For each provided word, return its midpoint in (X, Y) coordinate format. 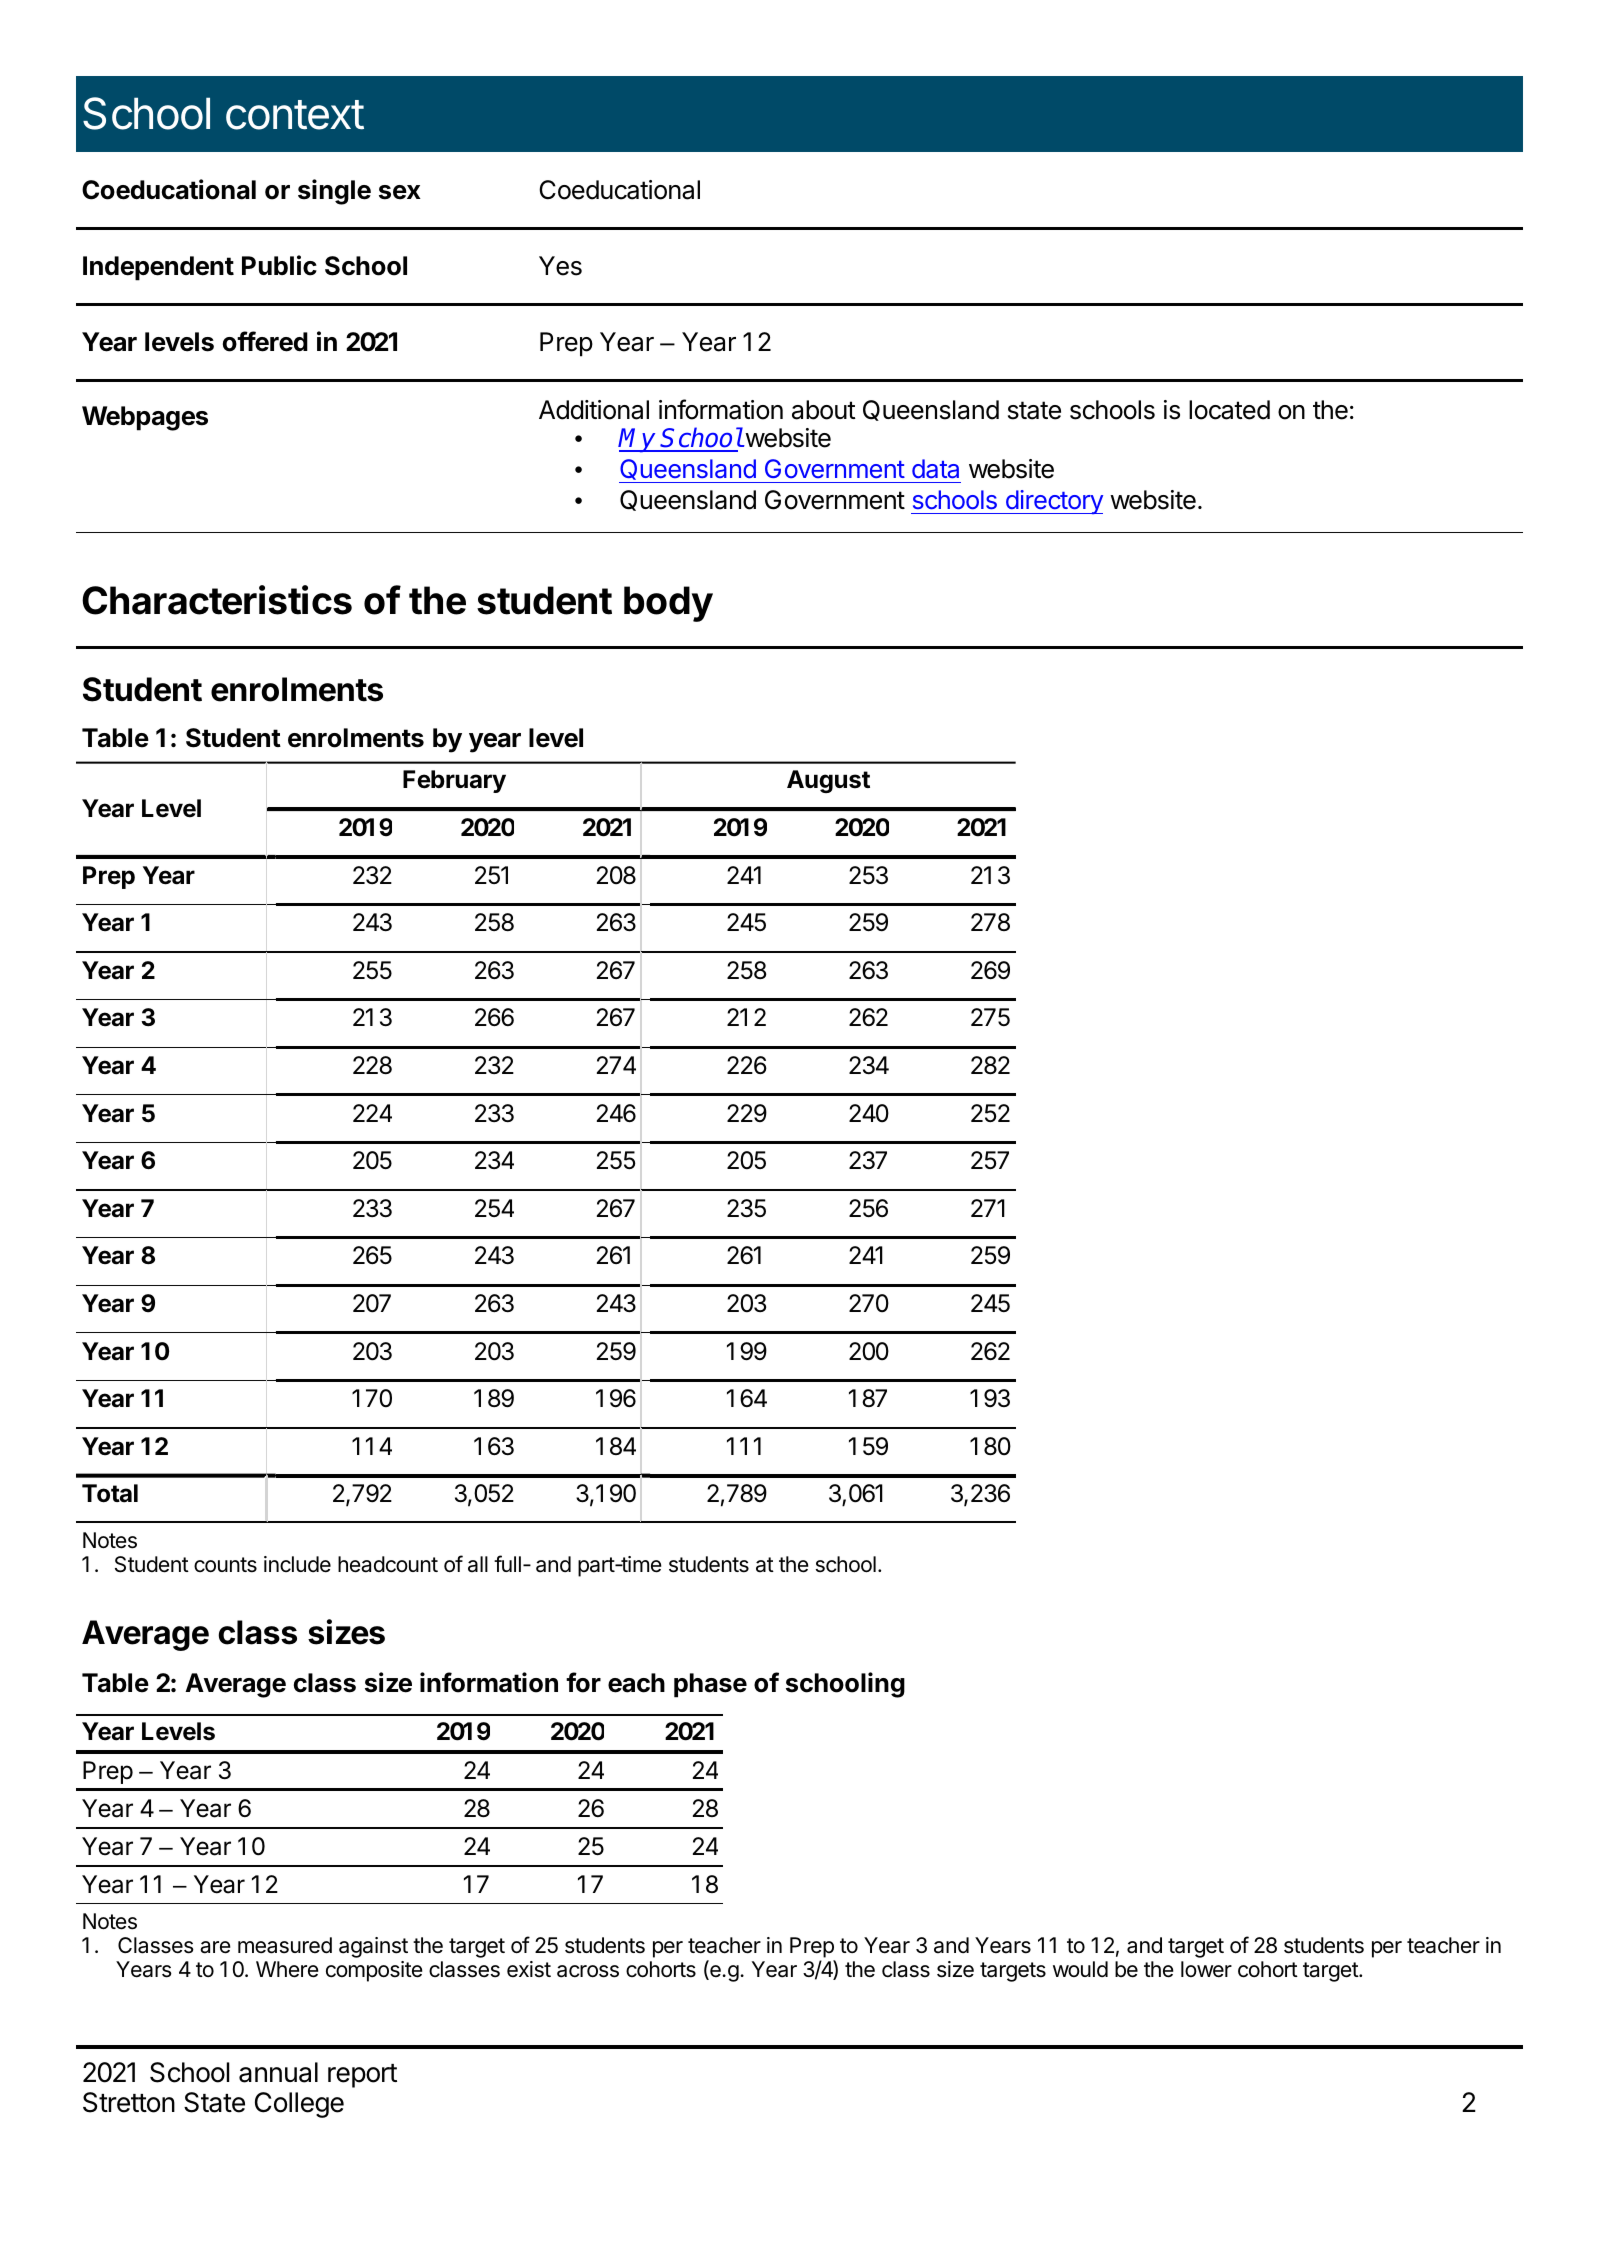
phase (710, 1685)
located (1229, 410)
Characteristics (217, 600)
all (478, 1564)
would (1080, 1969)
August (828, 781)
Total (110, 1493)
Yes (560, 266)
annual (278, 2072)
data (935, 469)
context (295, 115)
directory (1053, 502)
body (668, 604)
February (454, 781)
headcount (388, 1564)
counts (225, 1565)
